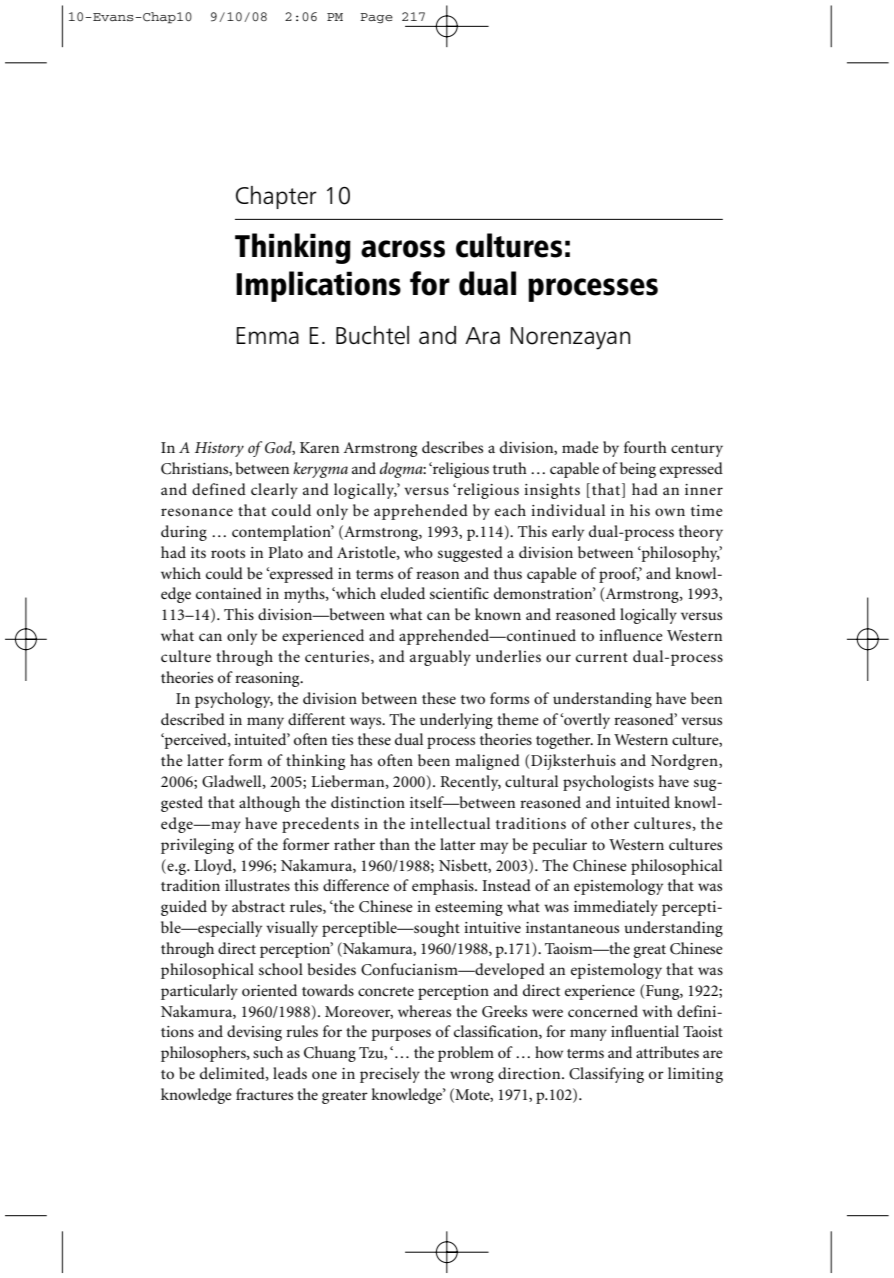 The height and width of the image is (1278, 894). I want to click on Page, so click(376, 18).
